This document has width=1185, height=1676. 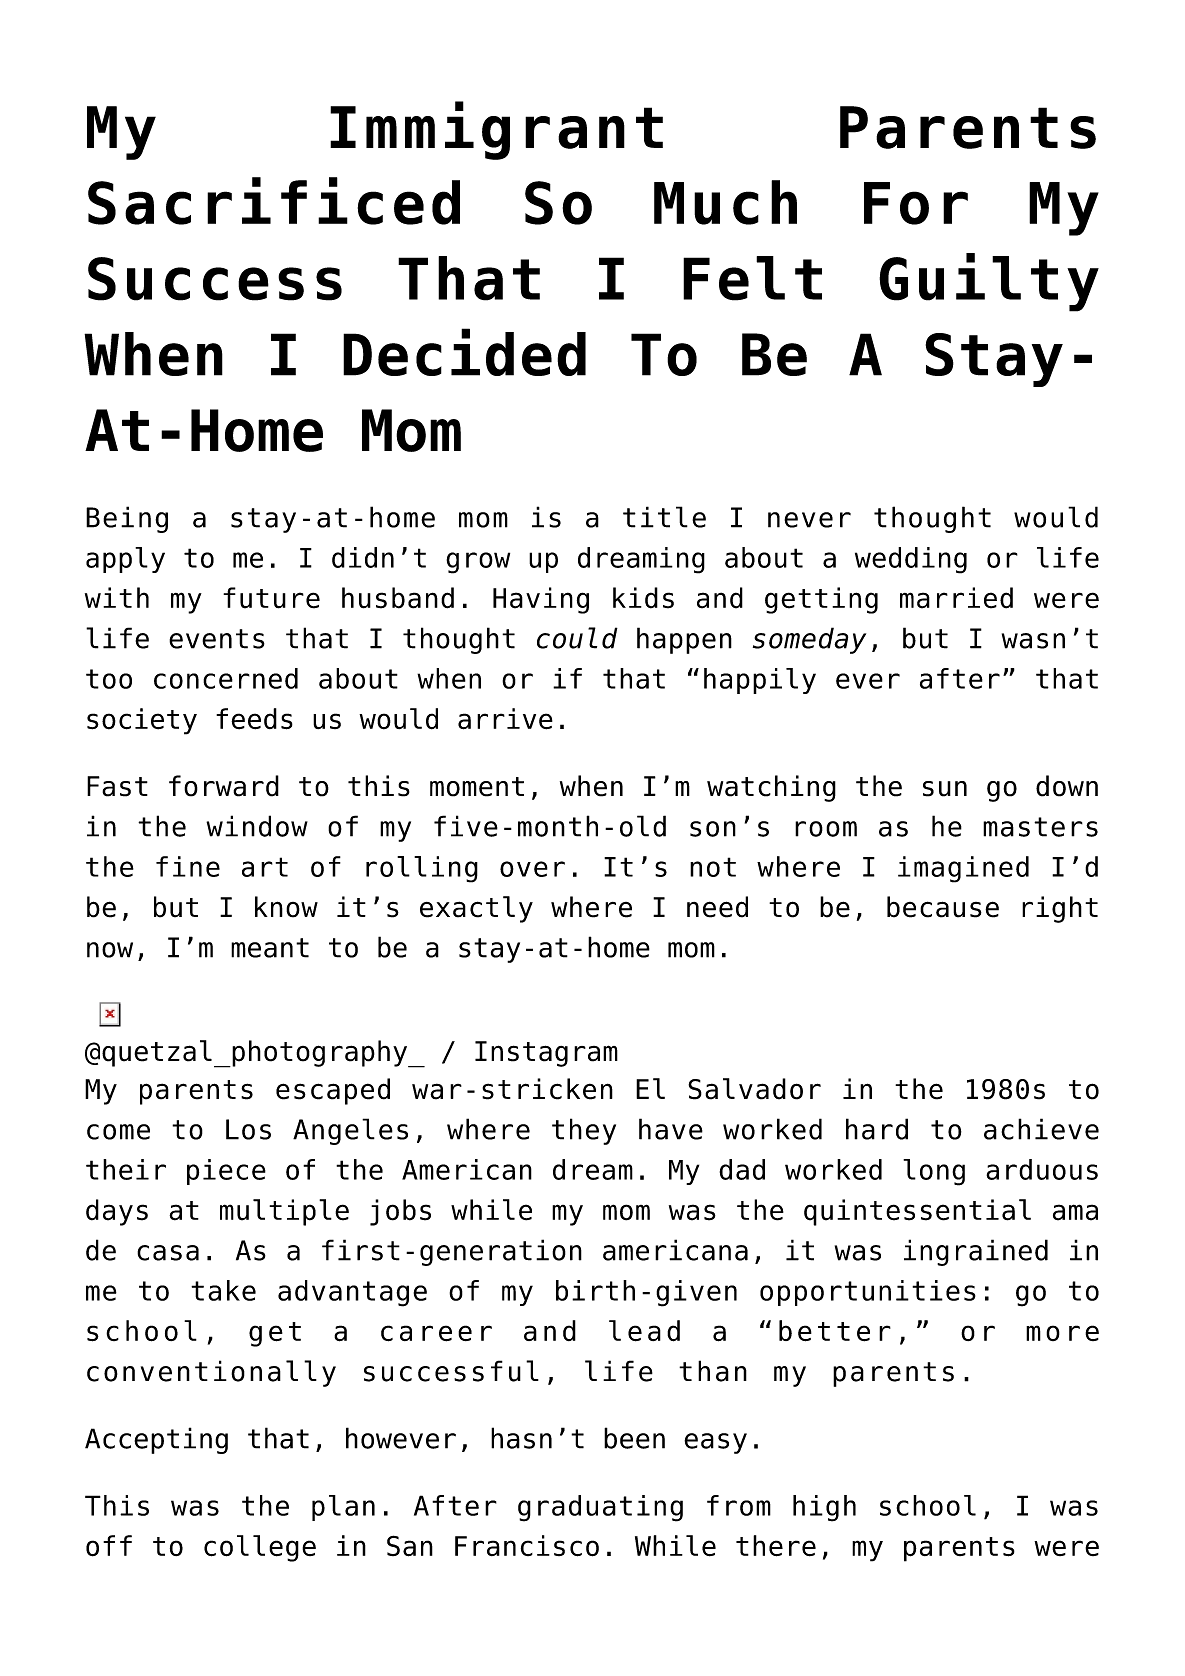 What do you see at coordinates (248, 1129) in the document?
I see `Los` at bounding box center [248, 1129].
